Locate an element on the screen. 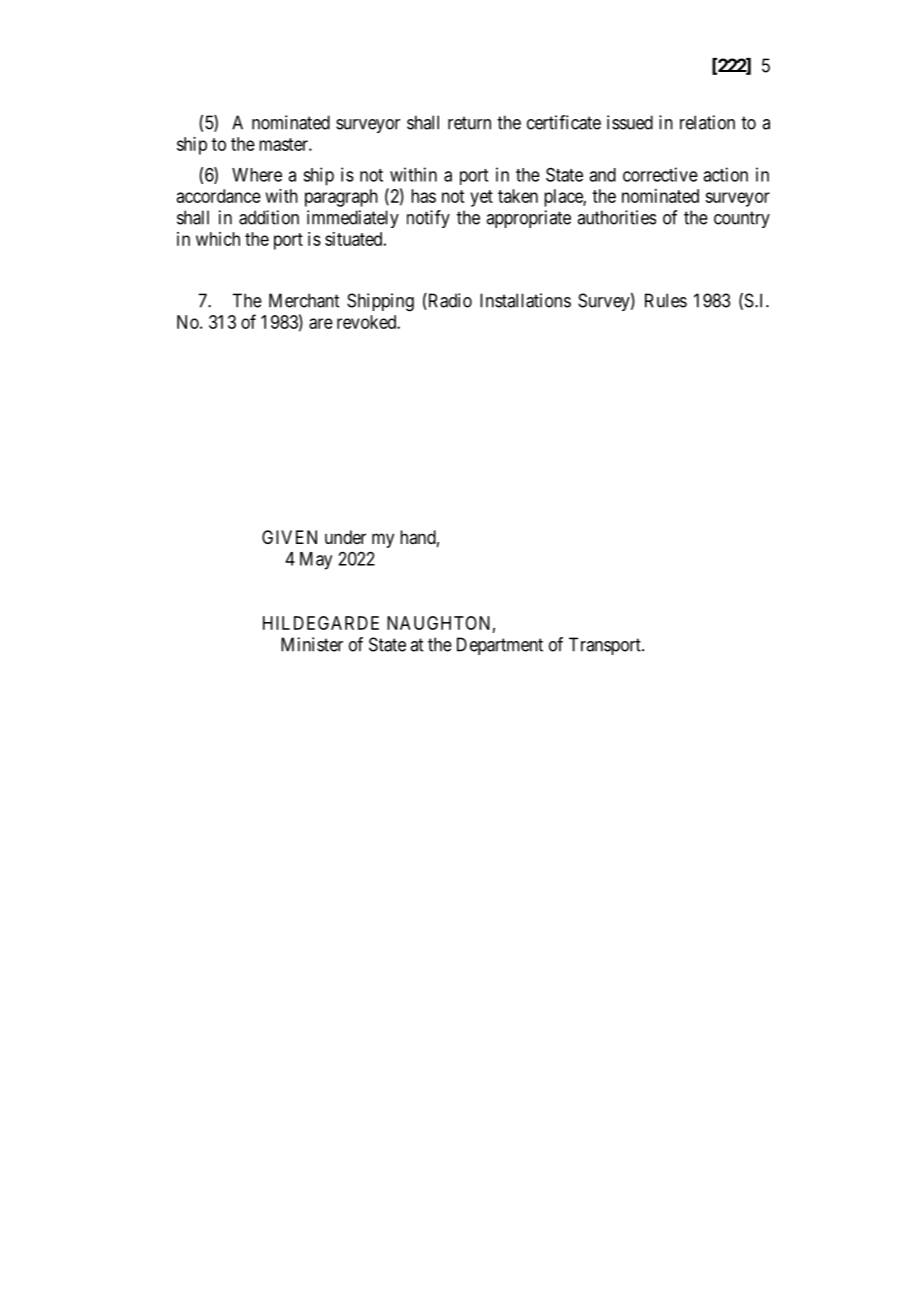 Image resolution: width=924 pixels, height=1308 pixels. under is located at coordinates (345, 537).
